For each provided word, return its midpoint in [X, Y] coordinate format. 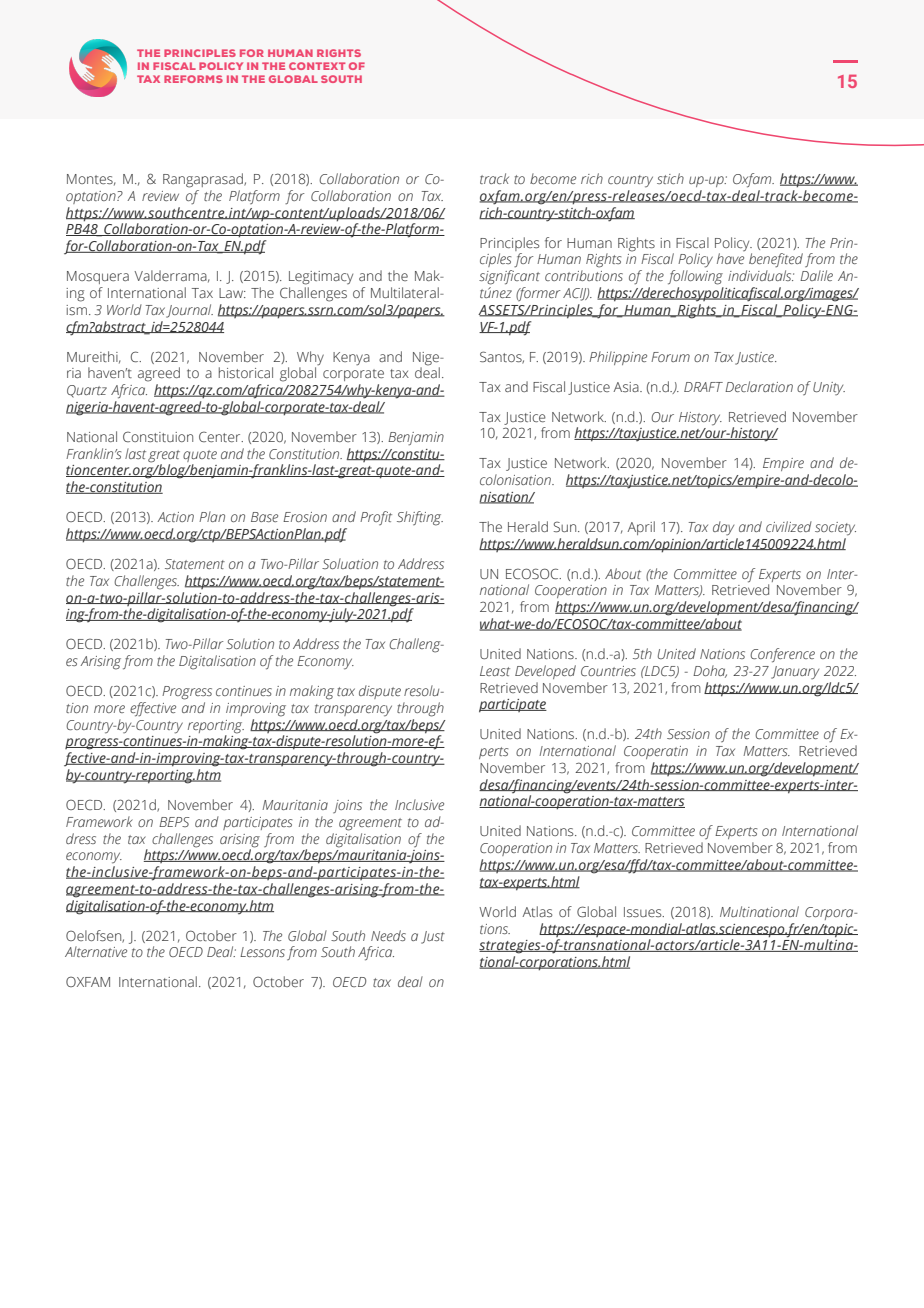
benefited [776, 260]
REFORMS [193, 79]
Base [264, 517]
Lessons [262, 952]
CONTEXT [317, 66]
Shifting [420, 518]
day [723, 528]
